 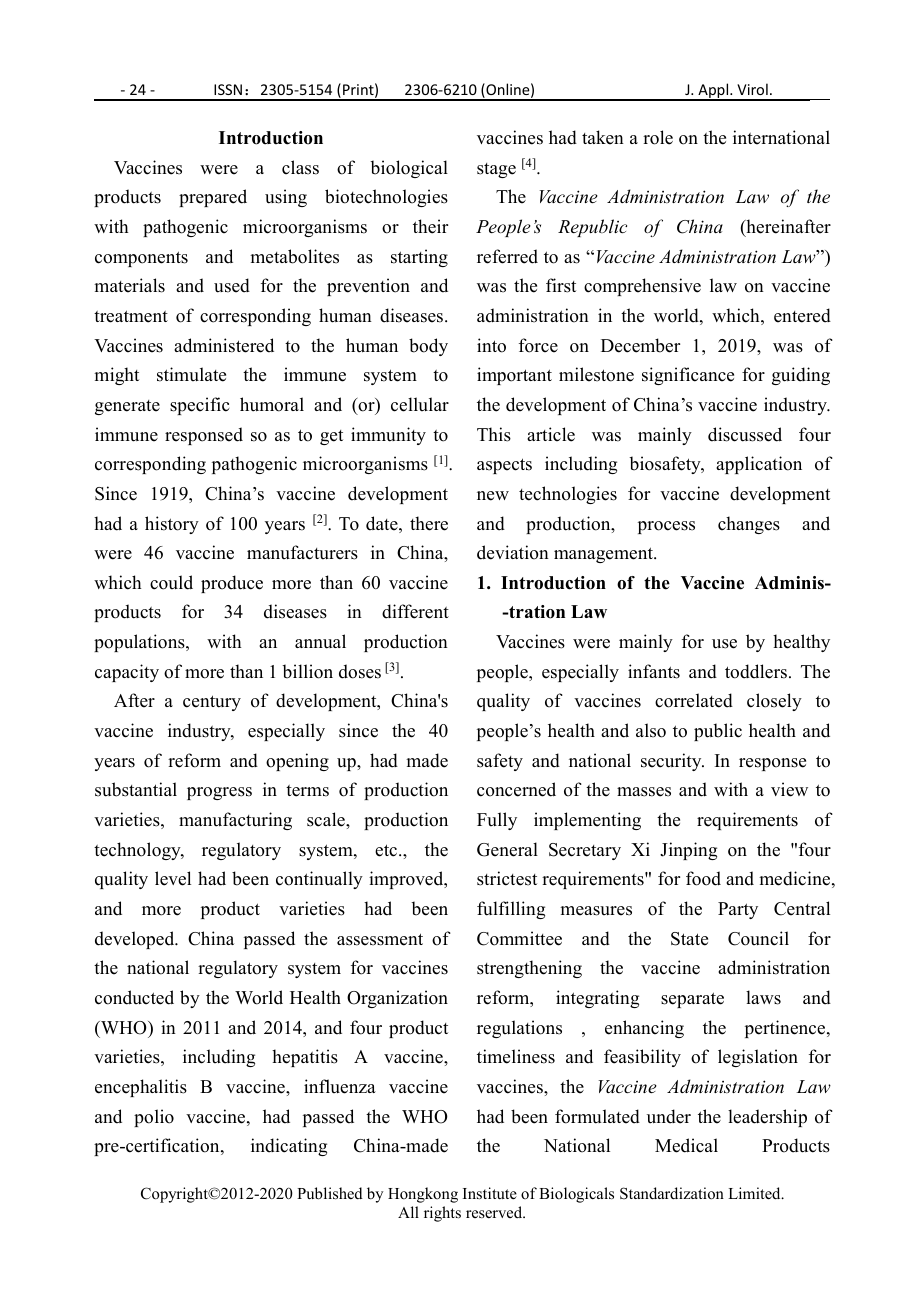 What do you see at coordinates (154, 1118) in the page?
I see `polio` at bounding box center [154, 1118].
